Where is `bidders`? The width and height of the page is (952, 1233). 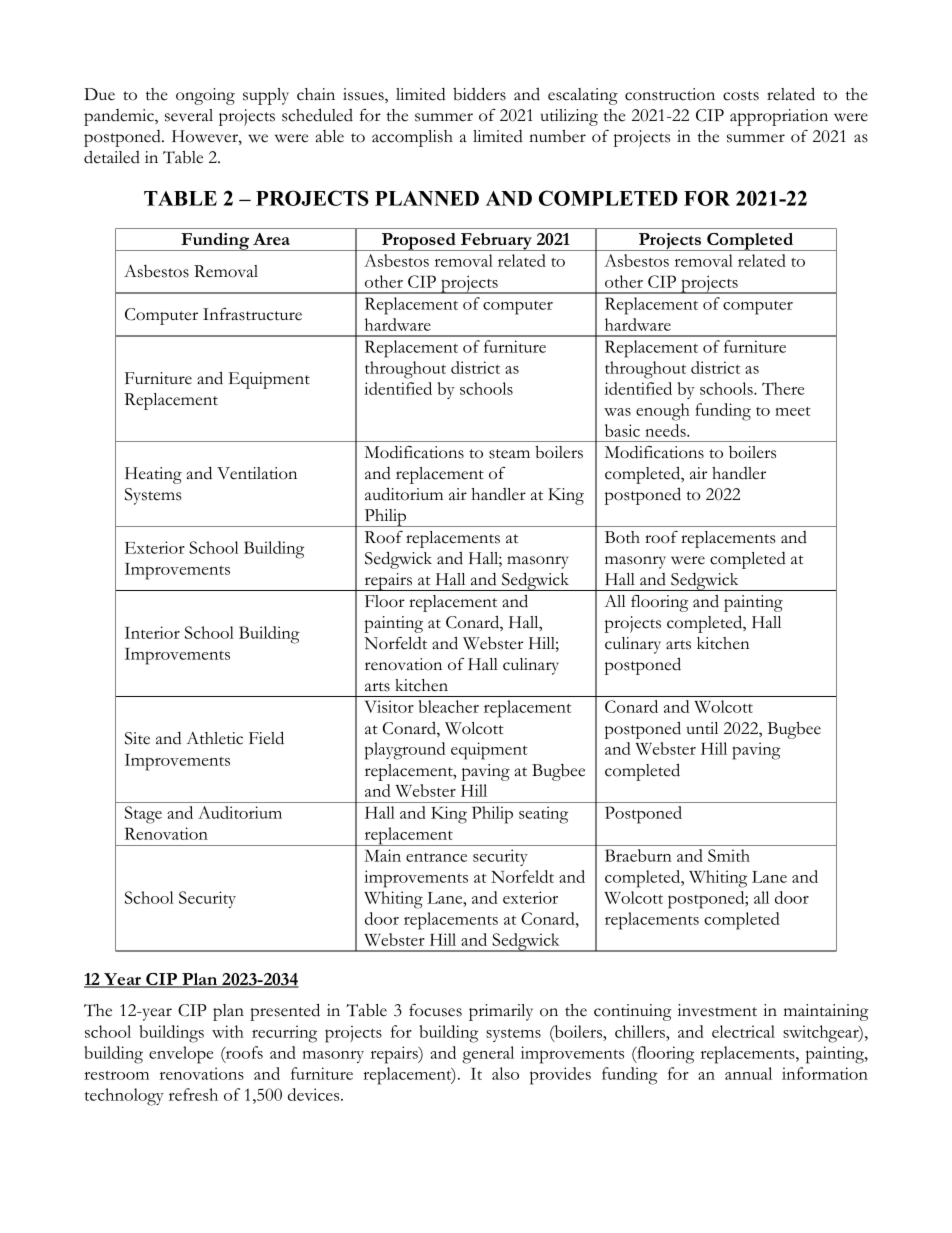
bidders is located at coordinates (479, 94).
